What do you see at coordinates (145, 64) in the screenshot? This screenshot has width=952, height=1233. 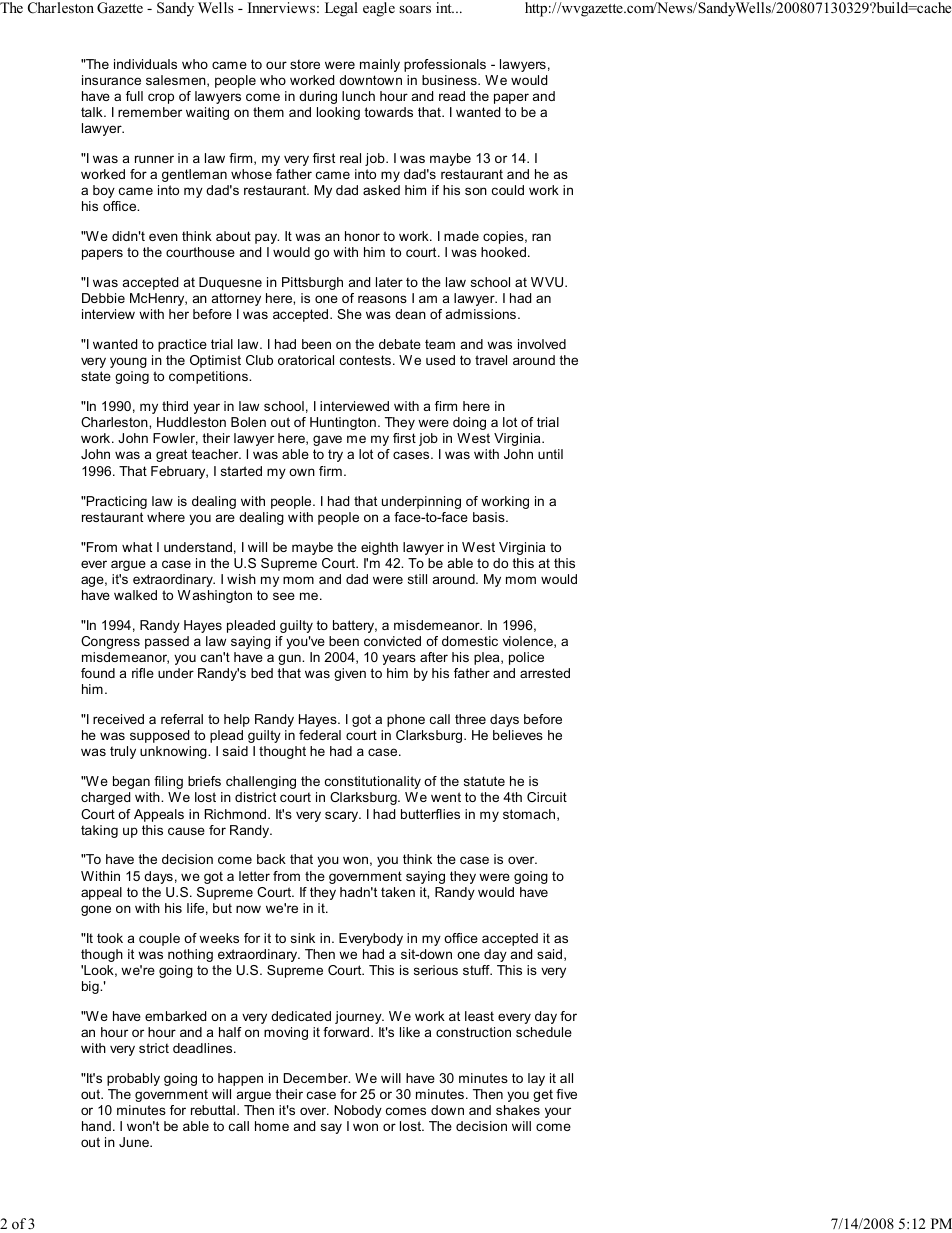 I see `individuals` at bounding box center [145, 64].
